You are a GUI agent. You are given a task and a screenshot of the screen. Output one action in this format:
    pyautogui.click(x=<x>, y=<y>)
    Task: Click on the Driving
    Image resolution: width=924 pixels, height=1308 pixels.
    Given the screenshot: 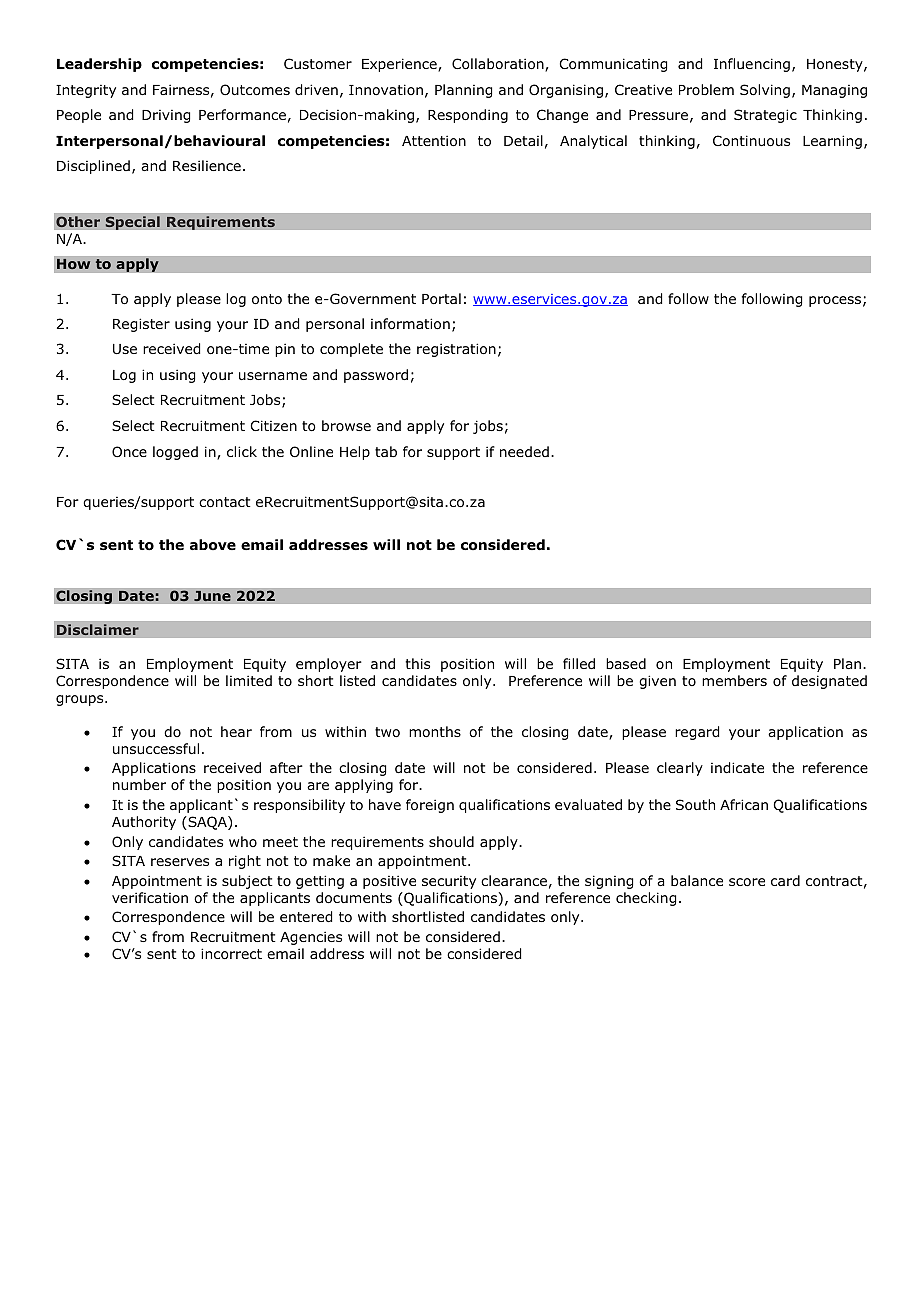 What is the action you would take?
    pyautogui.click(x=166, y=116)
